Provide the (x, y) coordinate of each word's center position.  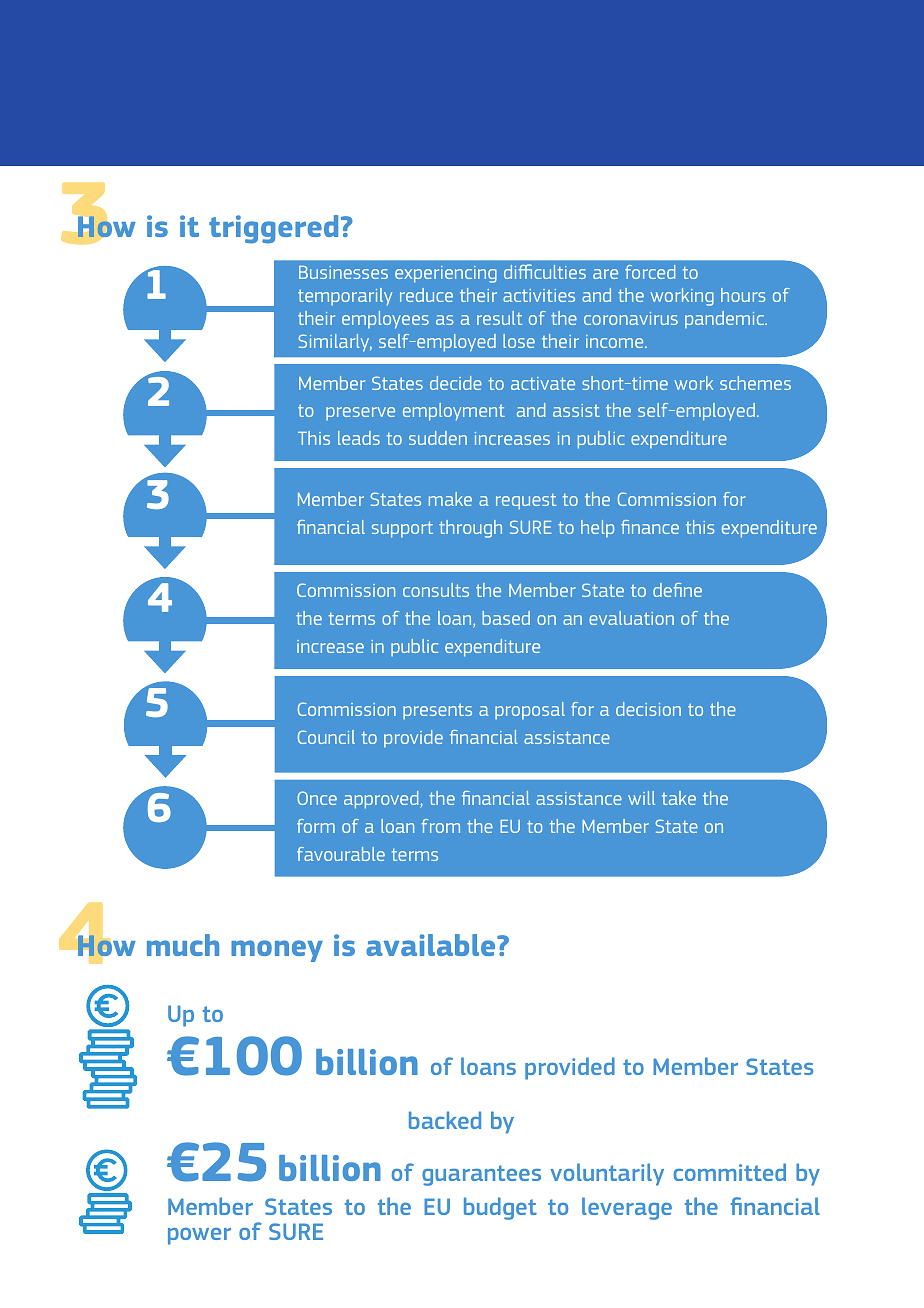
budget (500, 1208)
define (677, 590)
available (432, 945)
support (402, 529)
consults (436, 590)
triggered (273, 229)
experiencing (446, 274)
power (199, 1236)
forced (650, 272)
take (679, 798)
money (277, 951)
